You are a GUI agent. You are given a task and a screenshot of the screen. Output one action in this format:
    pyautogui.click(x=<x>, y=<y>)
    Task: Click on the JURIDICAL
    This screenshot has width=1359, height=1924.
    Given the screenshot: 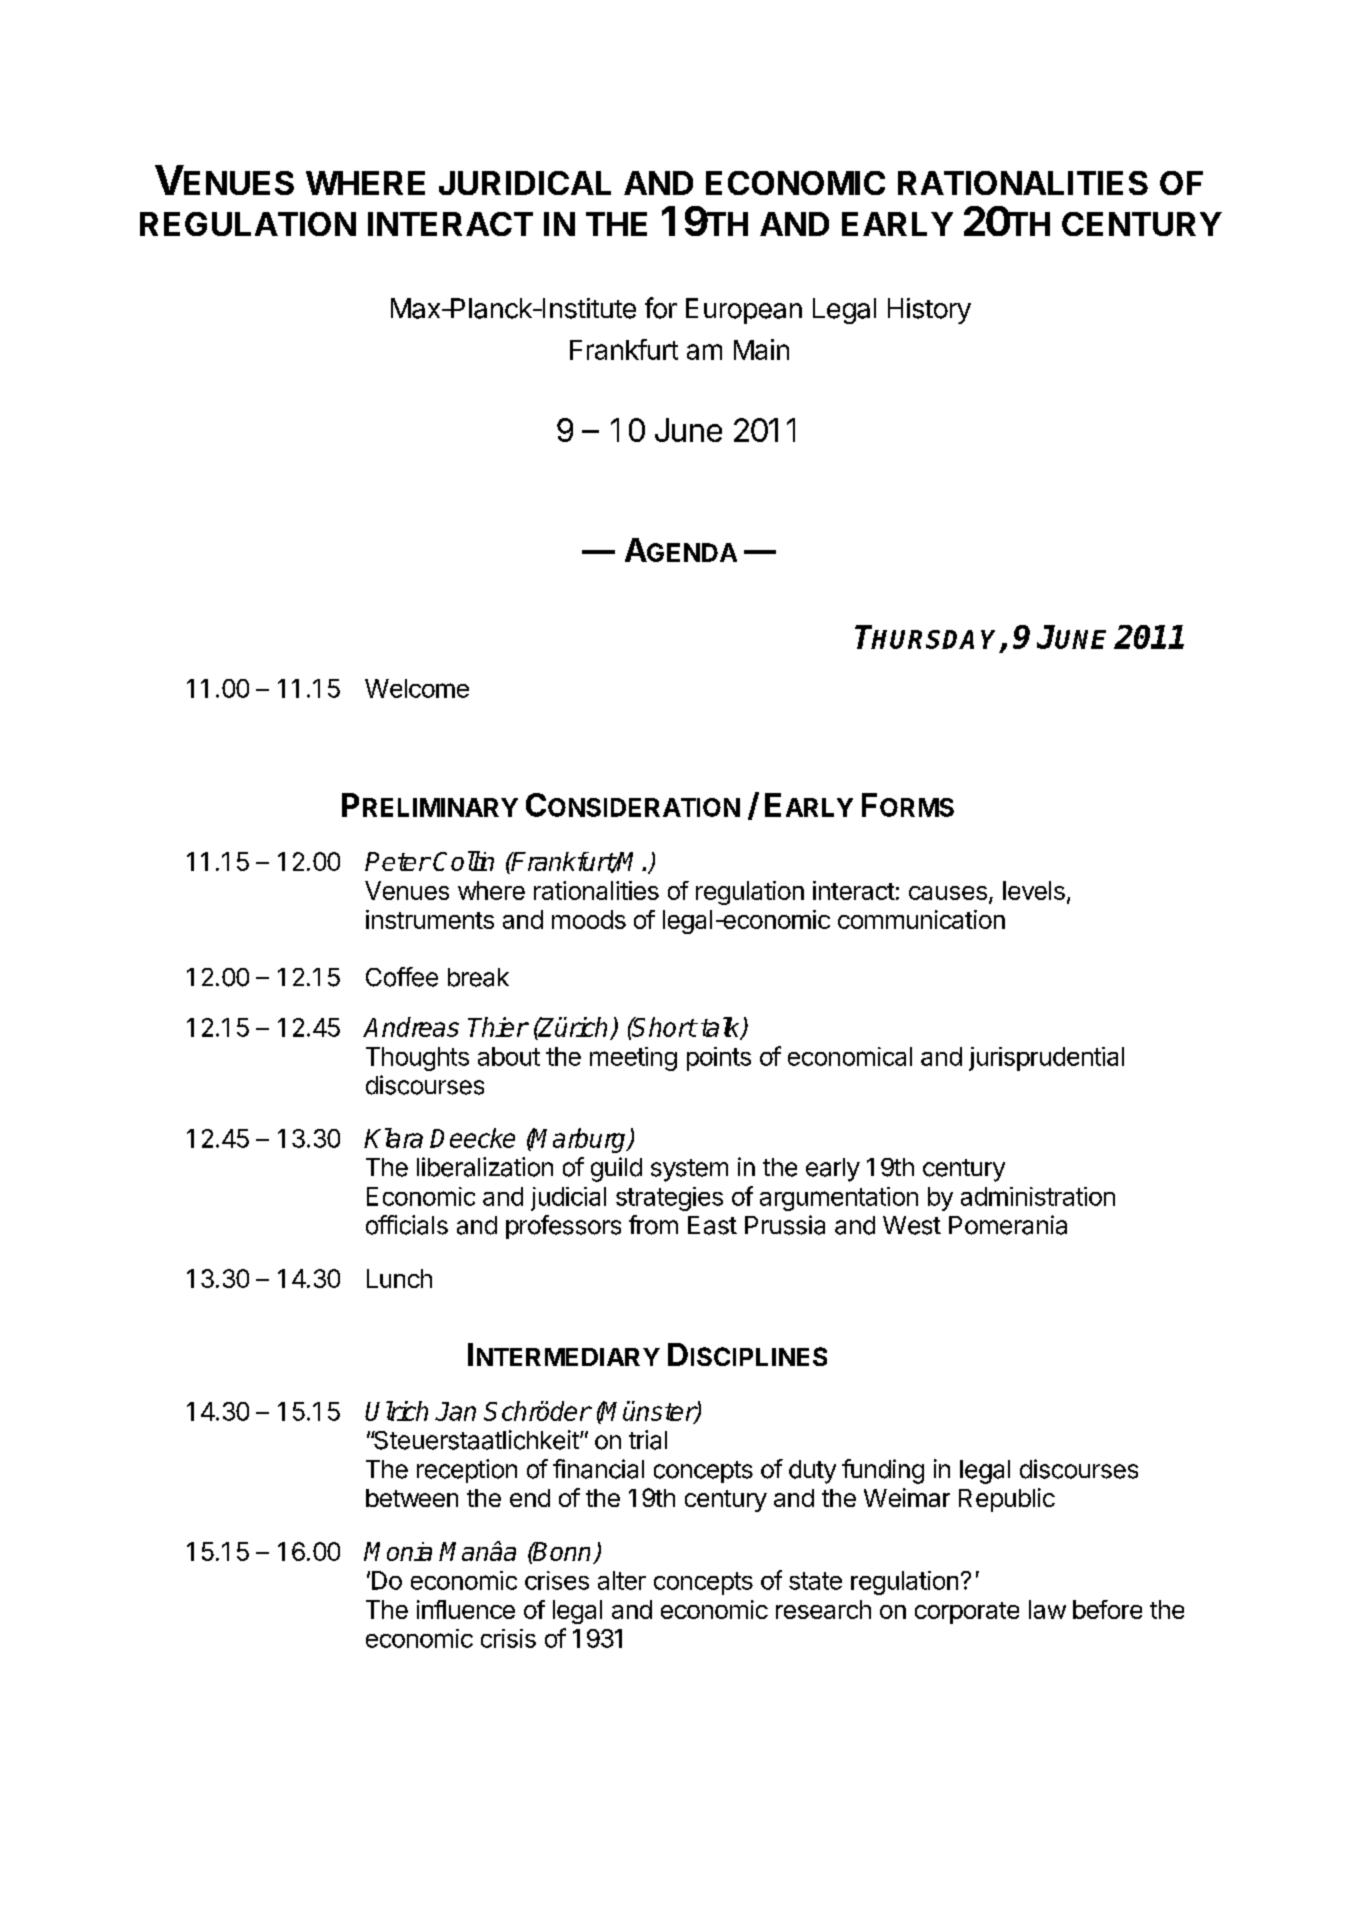 What is the action you would take?
    pyautogui.click(x=525, y=183)
